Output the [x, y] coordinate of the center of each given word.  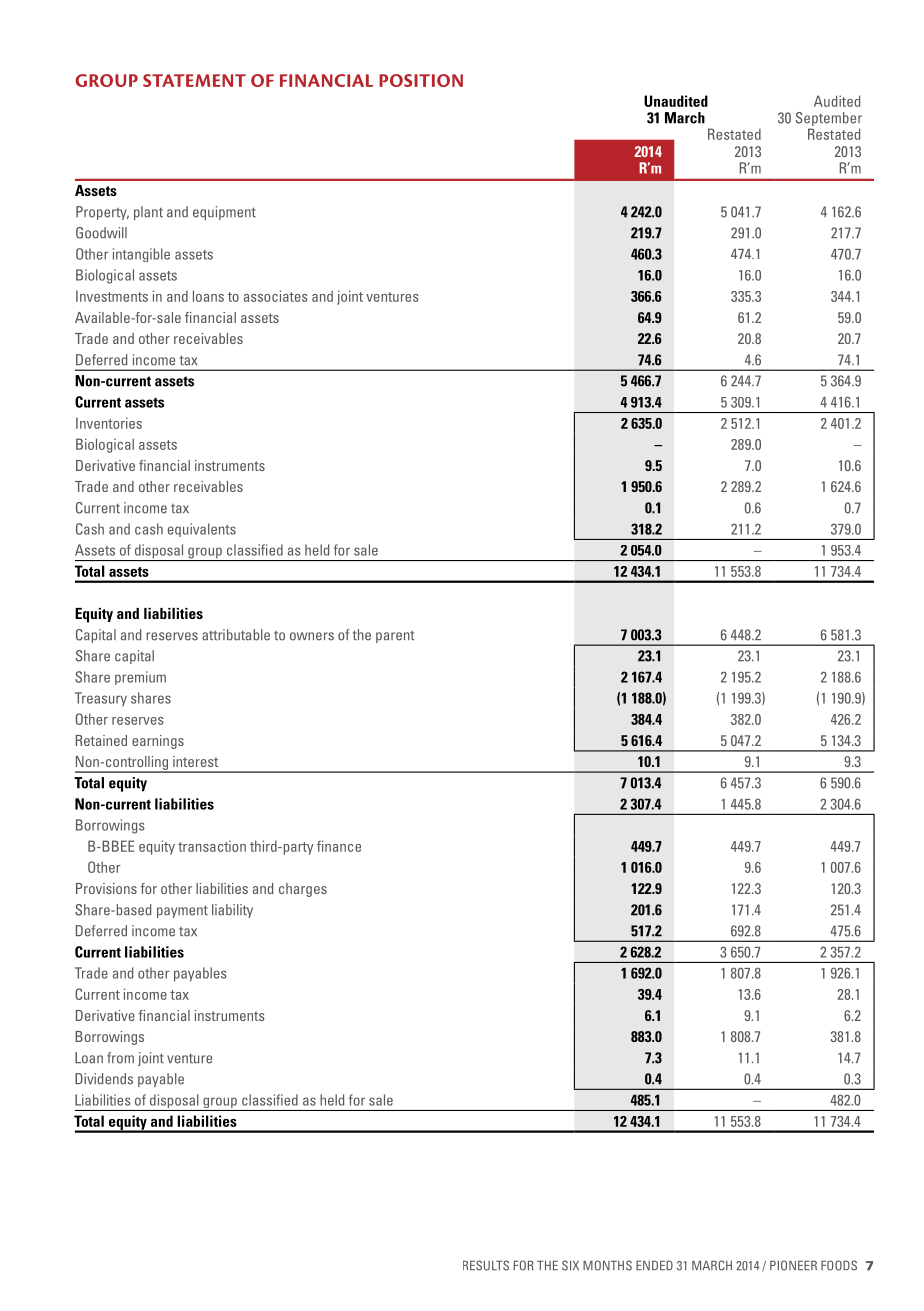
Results [486, 1265]
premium [140, 678]
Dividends [104, 1079]
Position [421, 80]
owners [312, 636]
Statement [194, 80]
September [828, 120]
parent [395, 636]
